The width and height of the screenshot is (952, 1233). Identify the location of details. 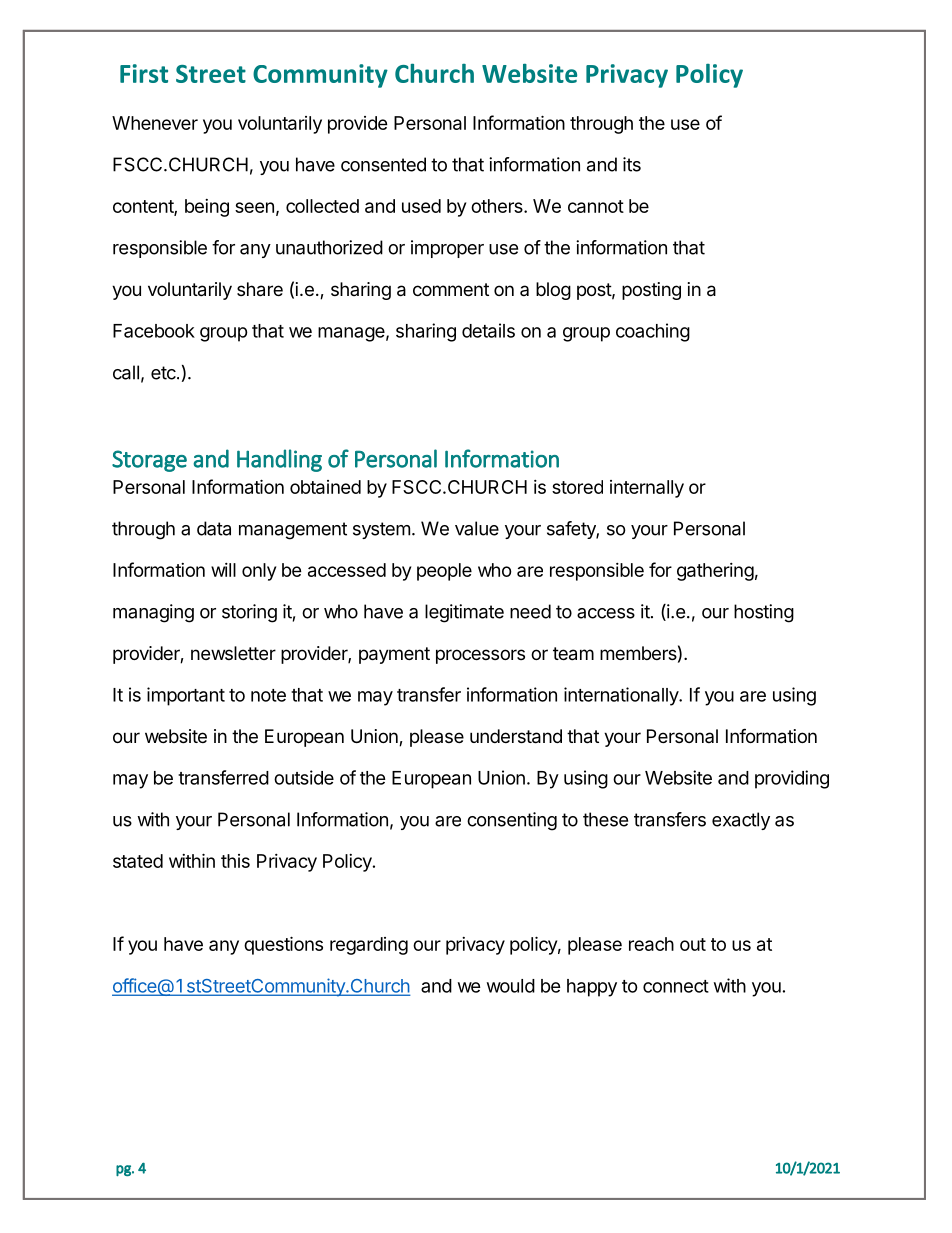
(488, 330).
